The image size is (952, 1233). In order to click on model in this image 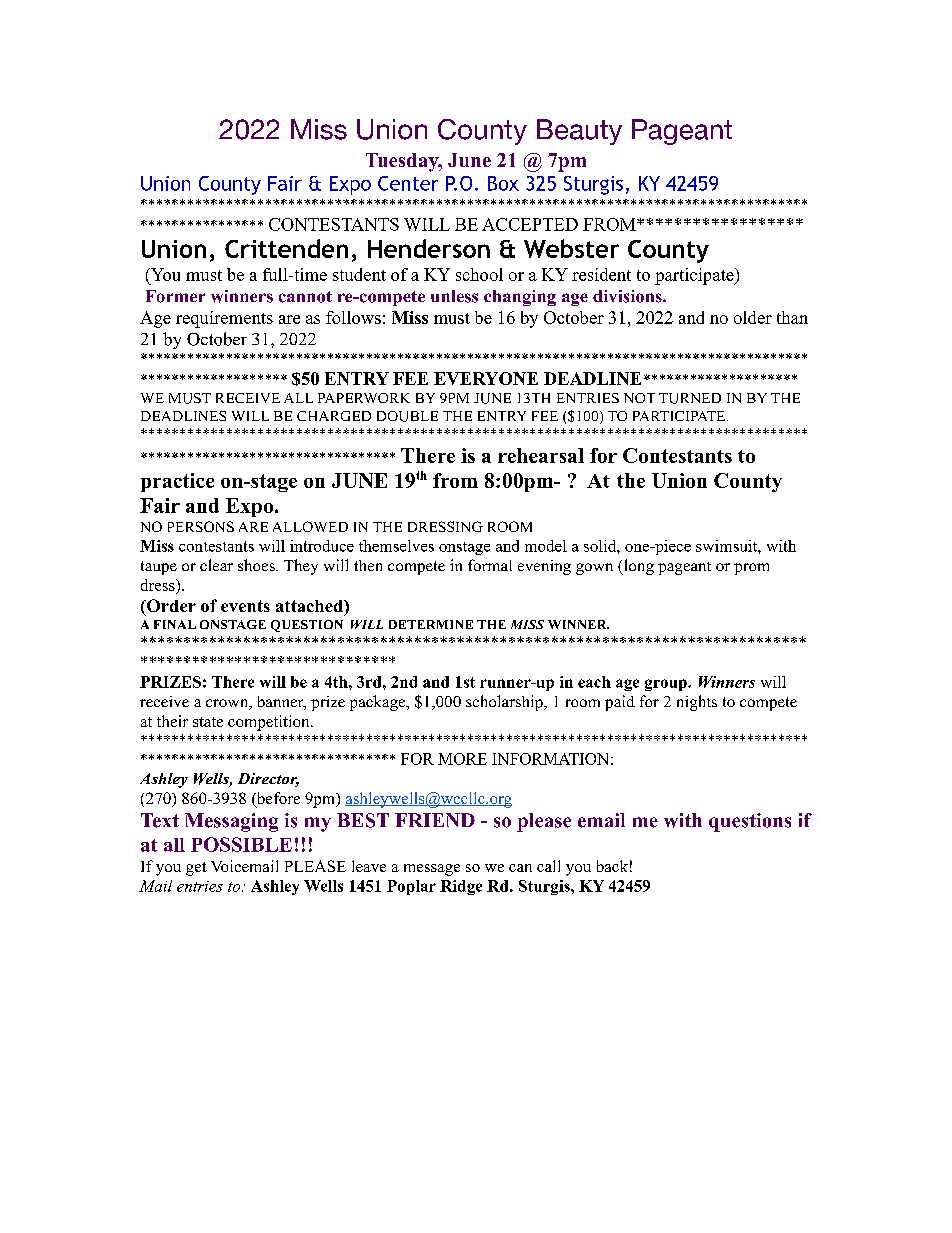, I will do `click(546, 546)`.
